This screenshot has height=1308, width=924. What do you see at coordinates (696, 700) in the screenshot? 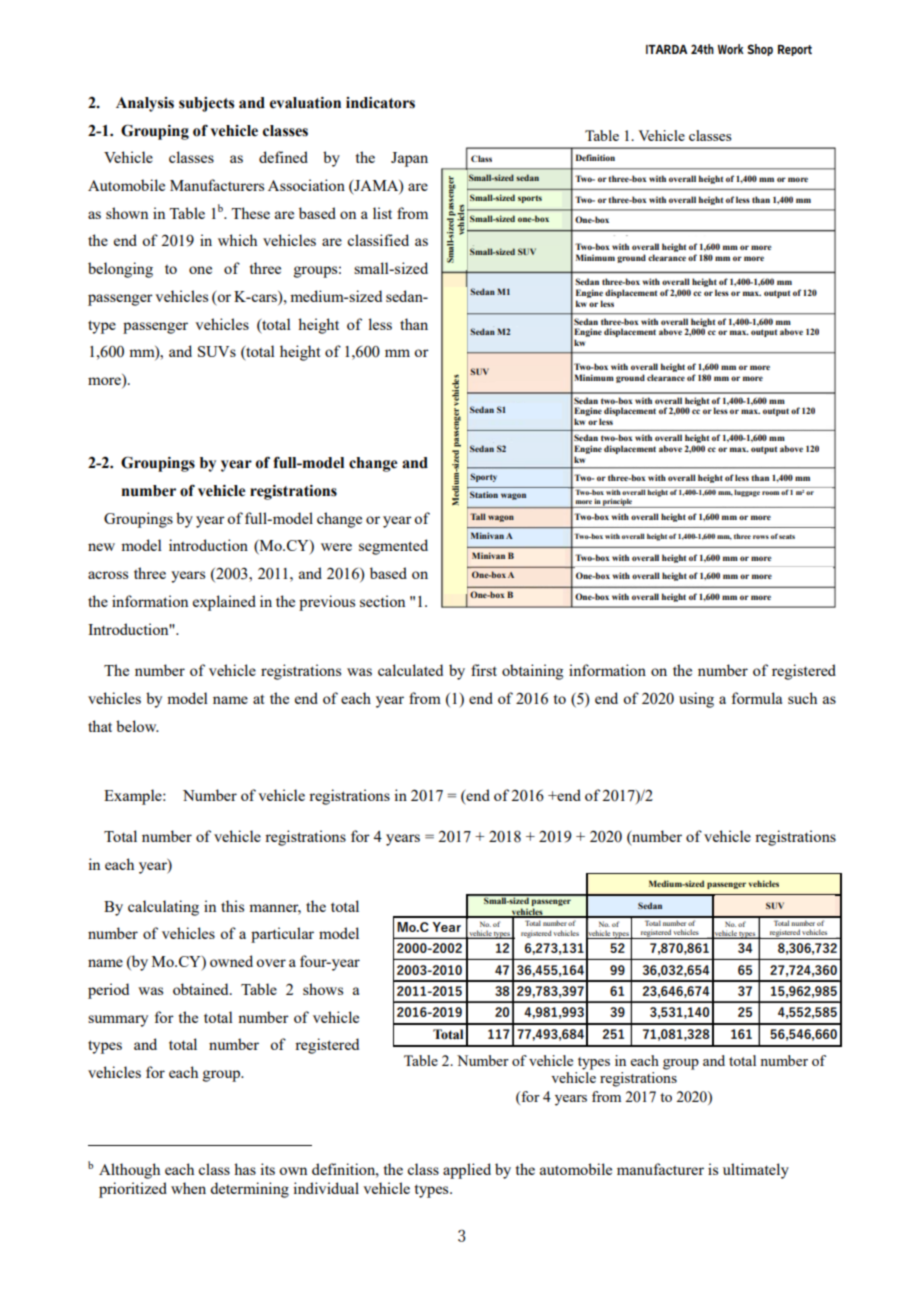
I see `using` at bounding box center [696, 700].
